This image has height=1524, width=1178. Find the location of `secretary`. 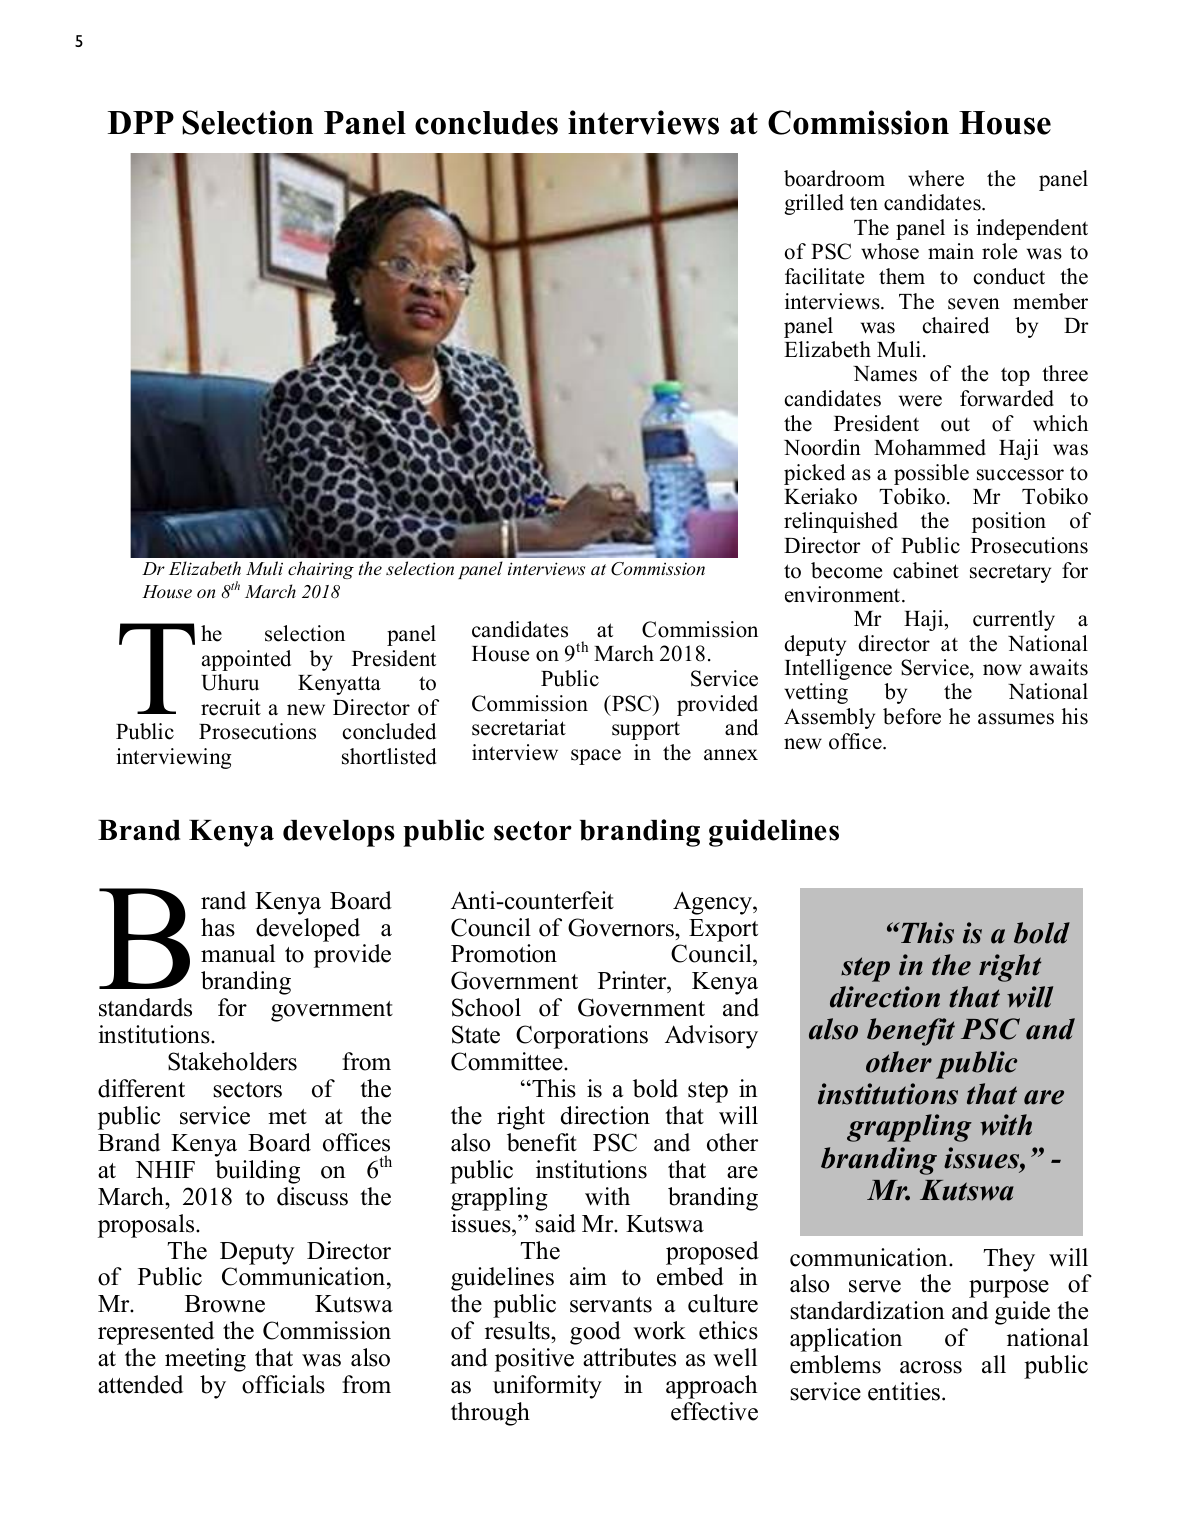

secretary is located at coordinates (1010, 573).
